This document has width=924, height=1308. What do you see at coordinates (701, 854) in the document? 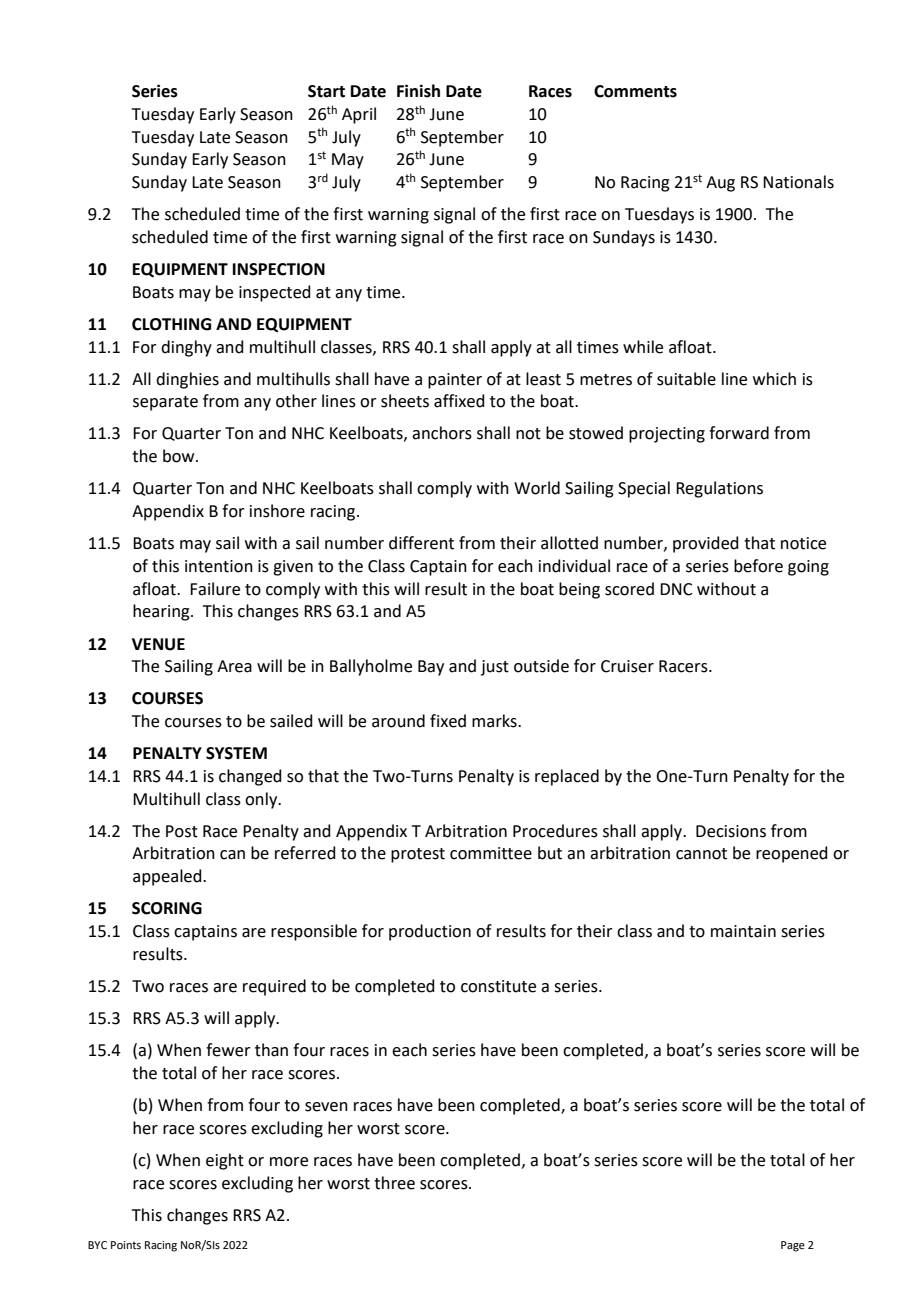
I see `cannot` at bounding box center [701, 854].
